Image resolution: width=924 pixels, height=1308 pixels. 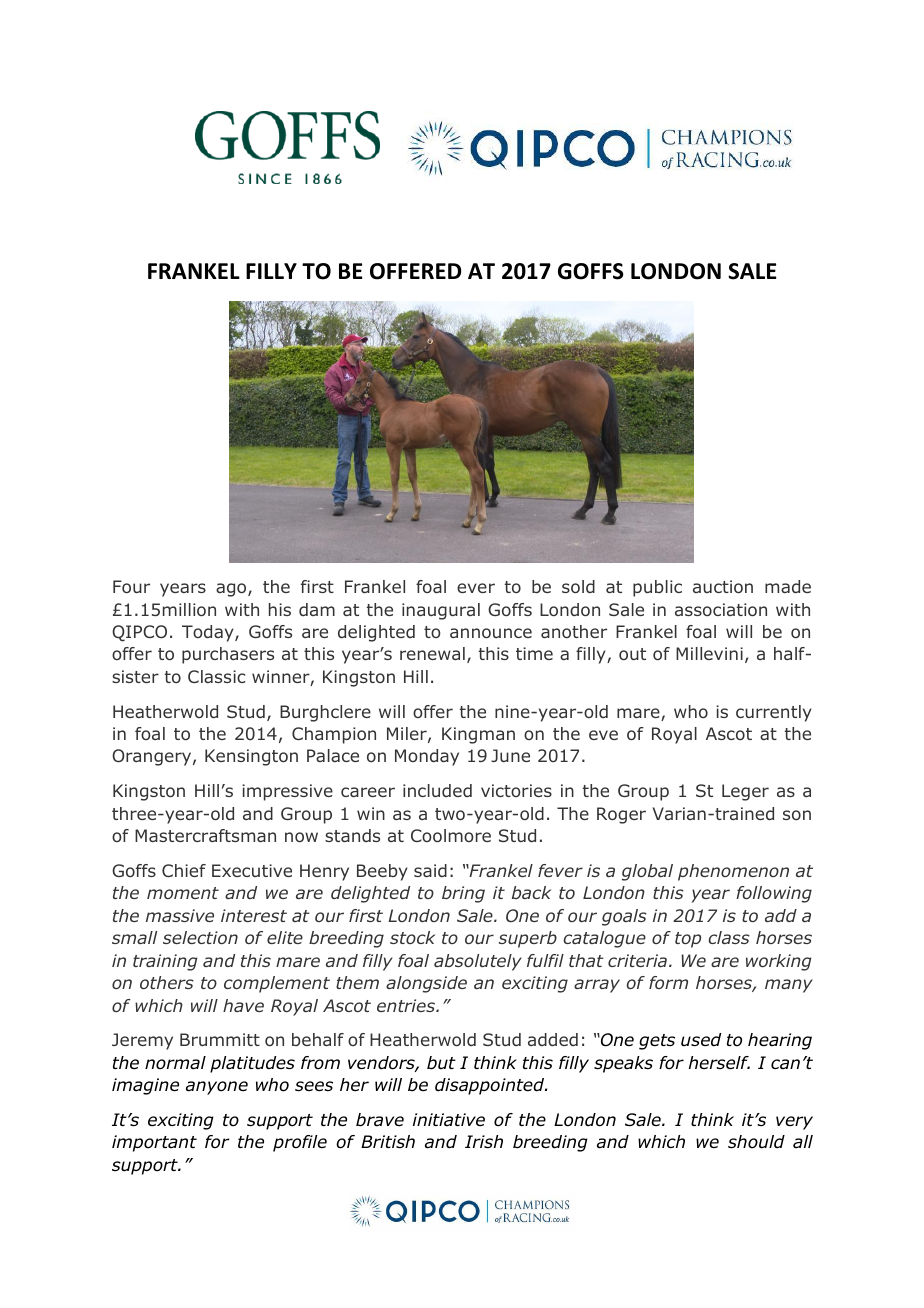 What do you see at coordinates (441, 611) in the document?
I see `inaugural` at bounding box center [441, 611].
